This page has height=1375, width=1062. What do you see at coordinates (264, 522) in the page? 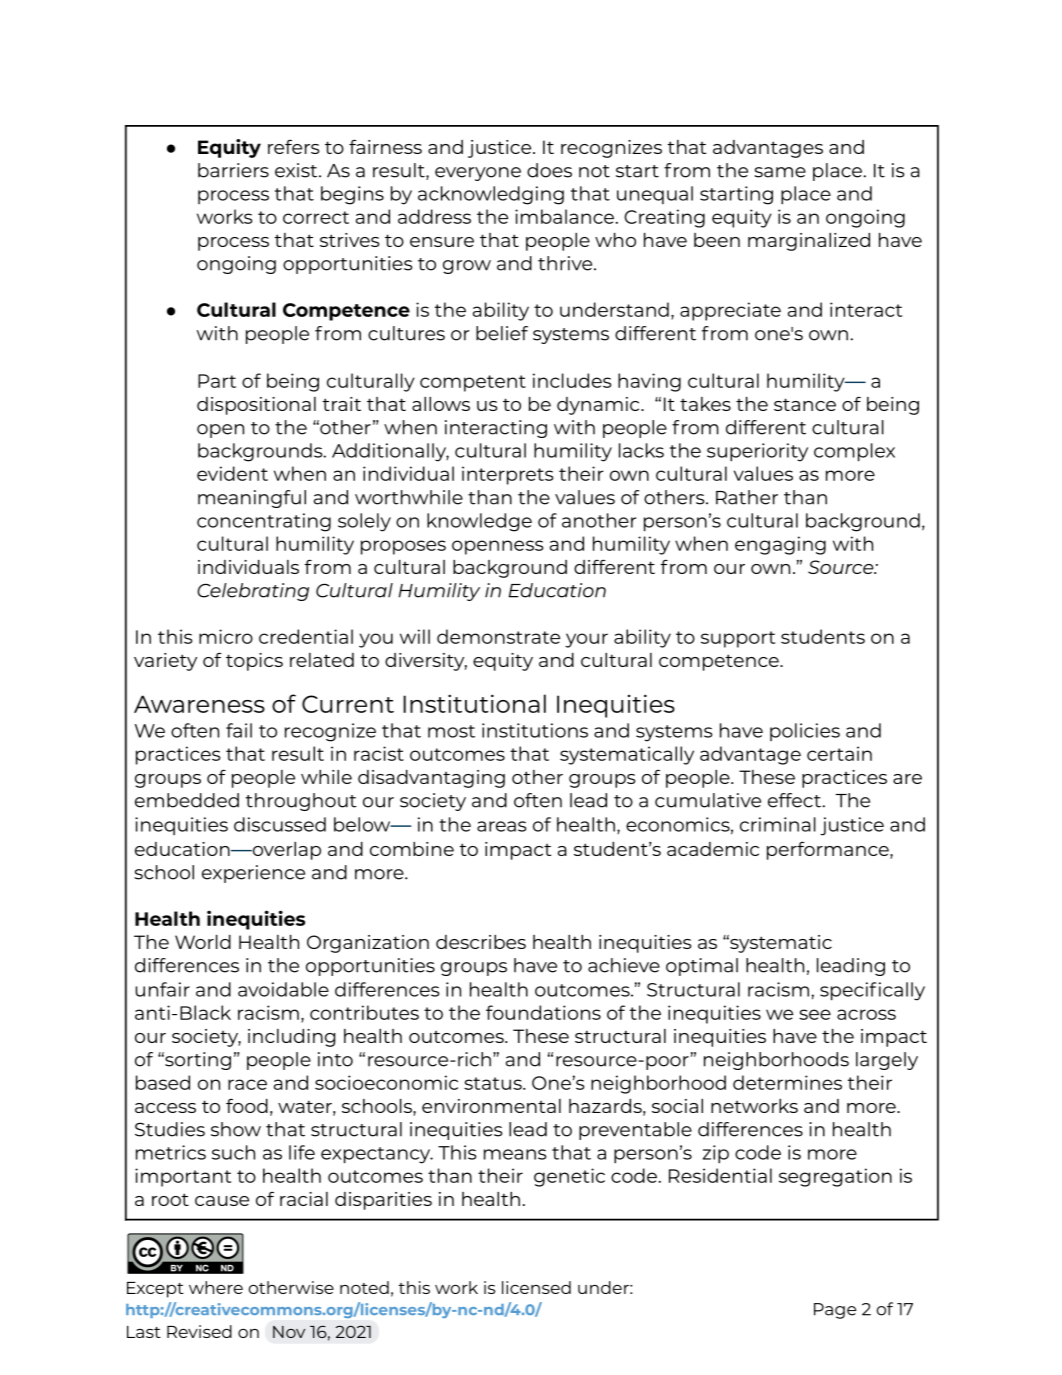
I see `concentrating` at bounding box center [264, 522].
